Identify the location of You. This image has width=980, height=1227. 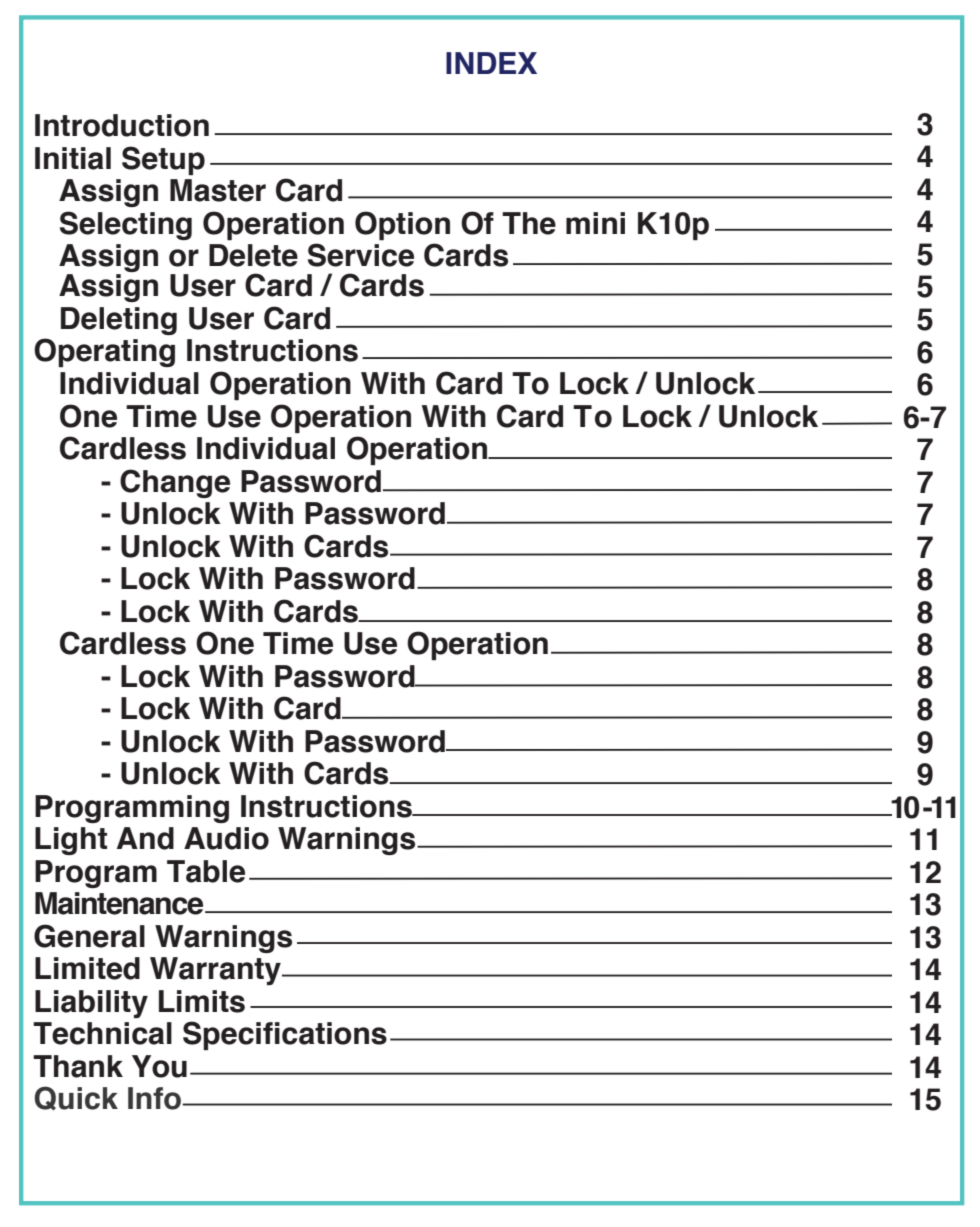
(159, 1066).
